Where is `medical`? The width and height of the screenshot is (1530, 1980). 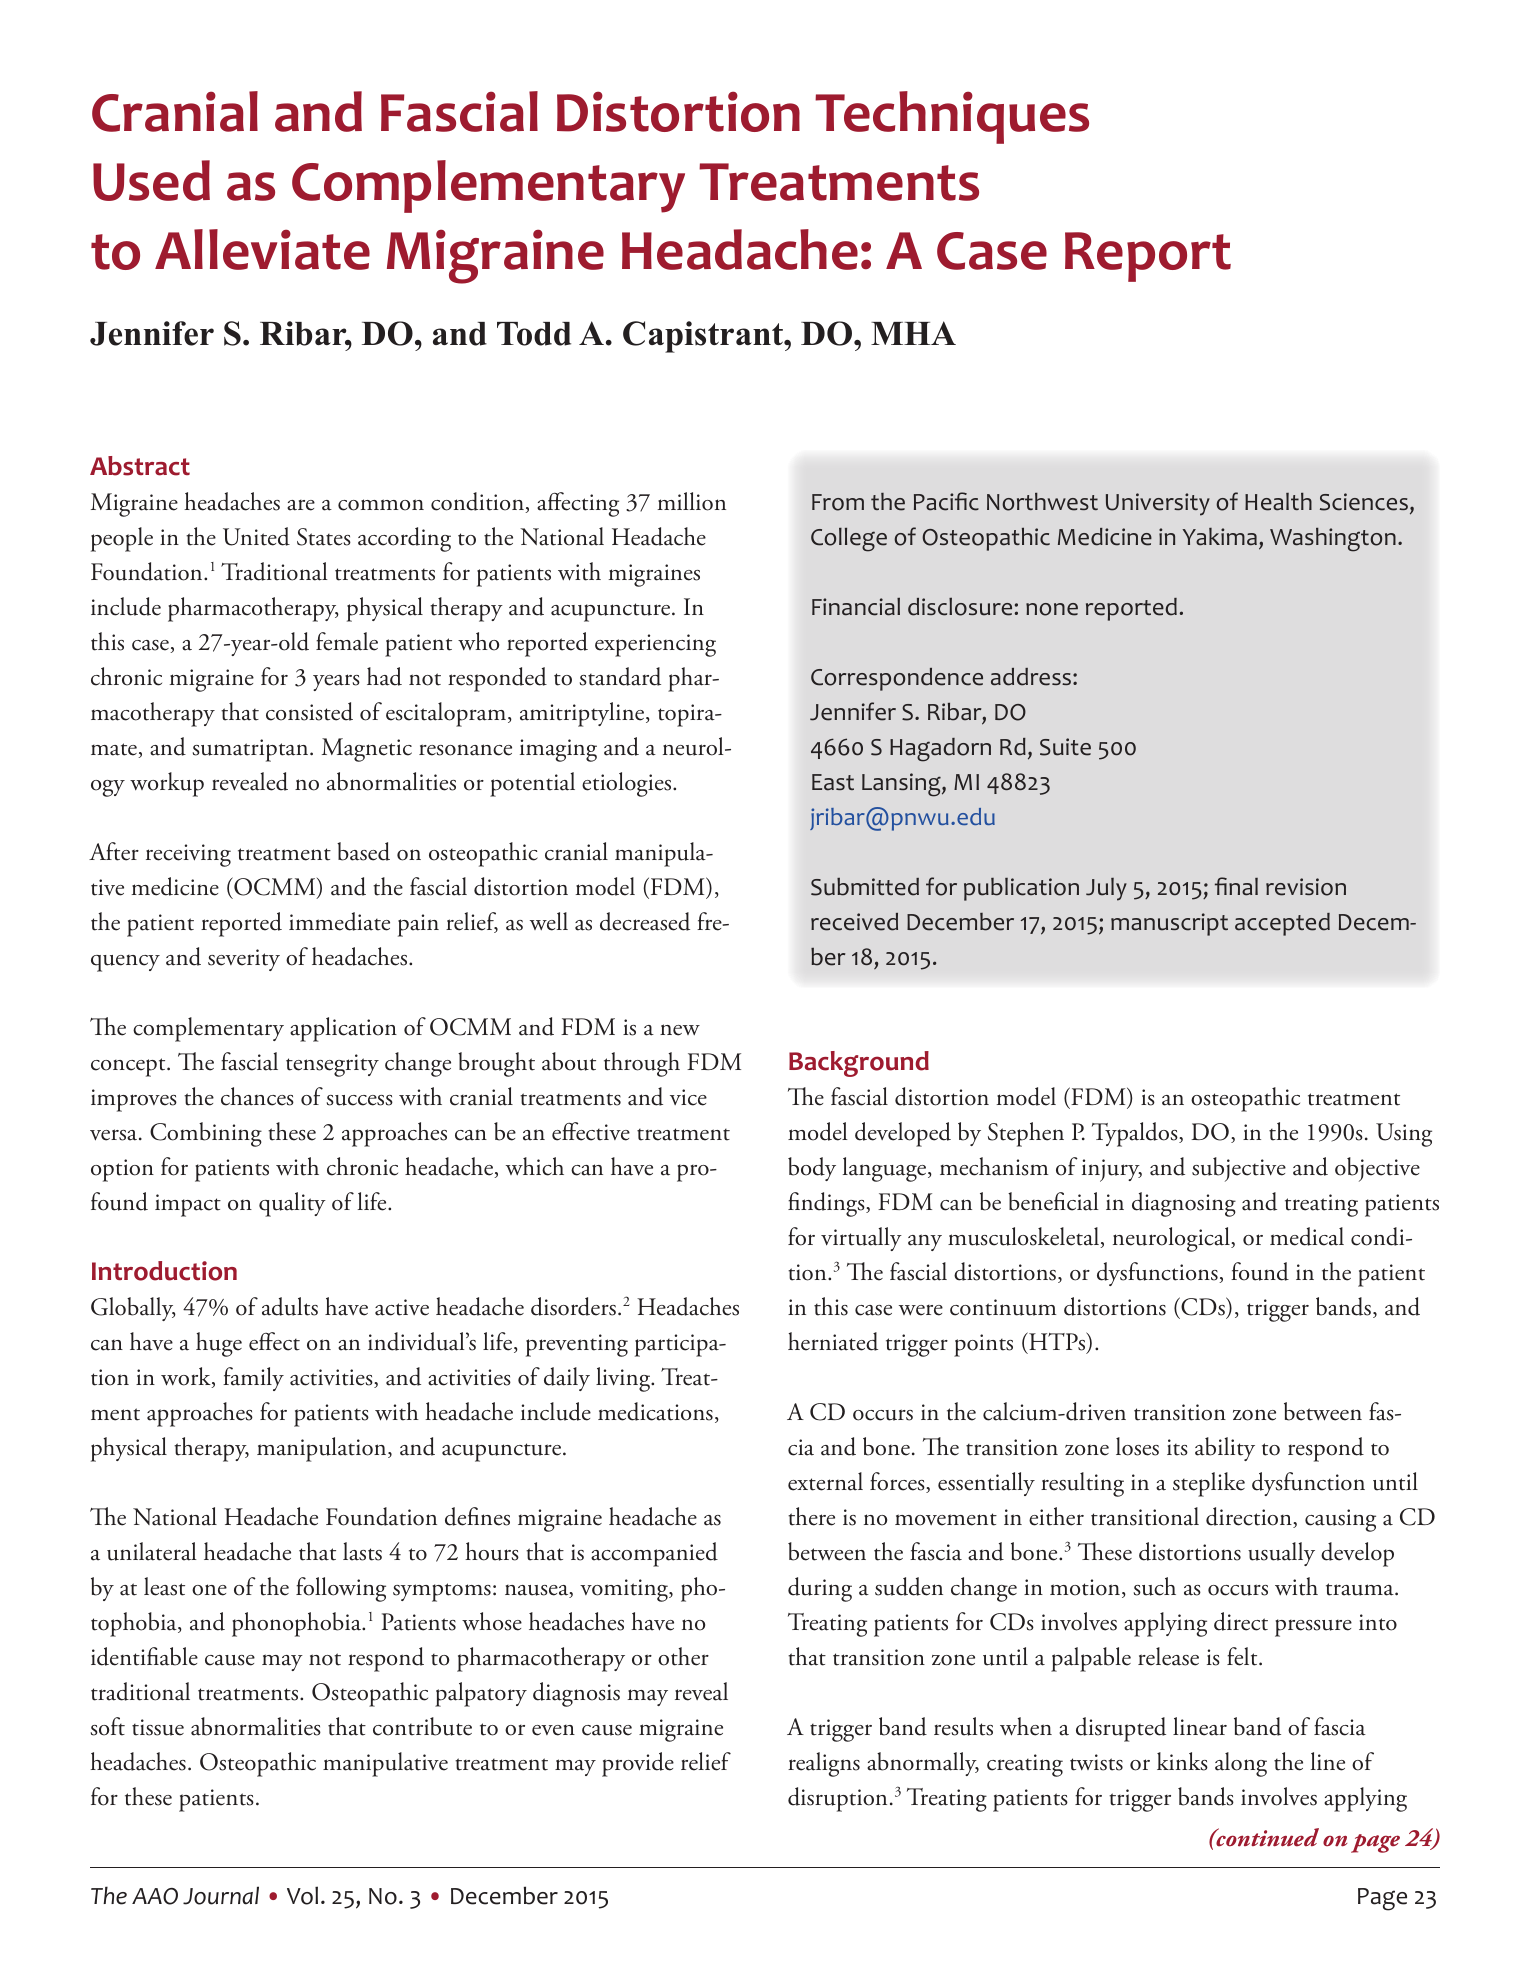
medical is located at coordinates (1307, 1236).
